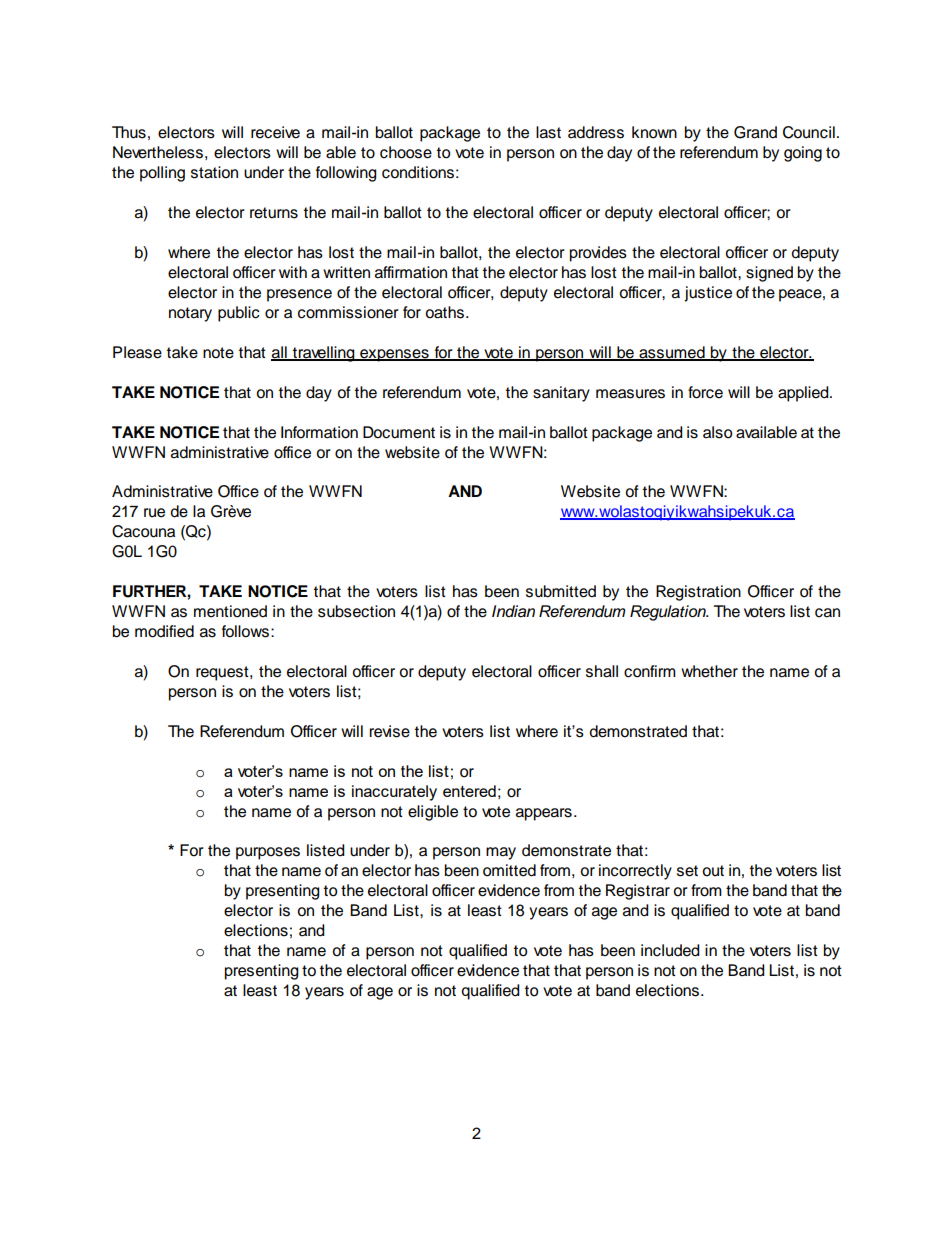  What do you see at coordinates (509, 870) in the screenshot?
I see `omitted` at bounding box center [509, 870].
